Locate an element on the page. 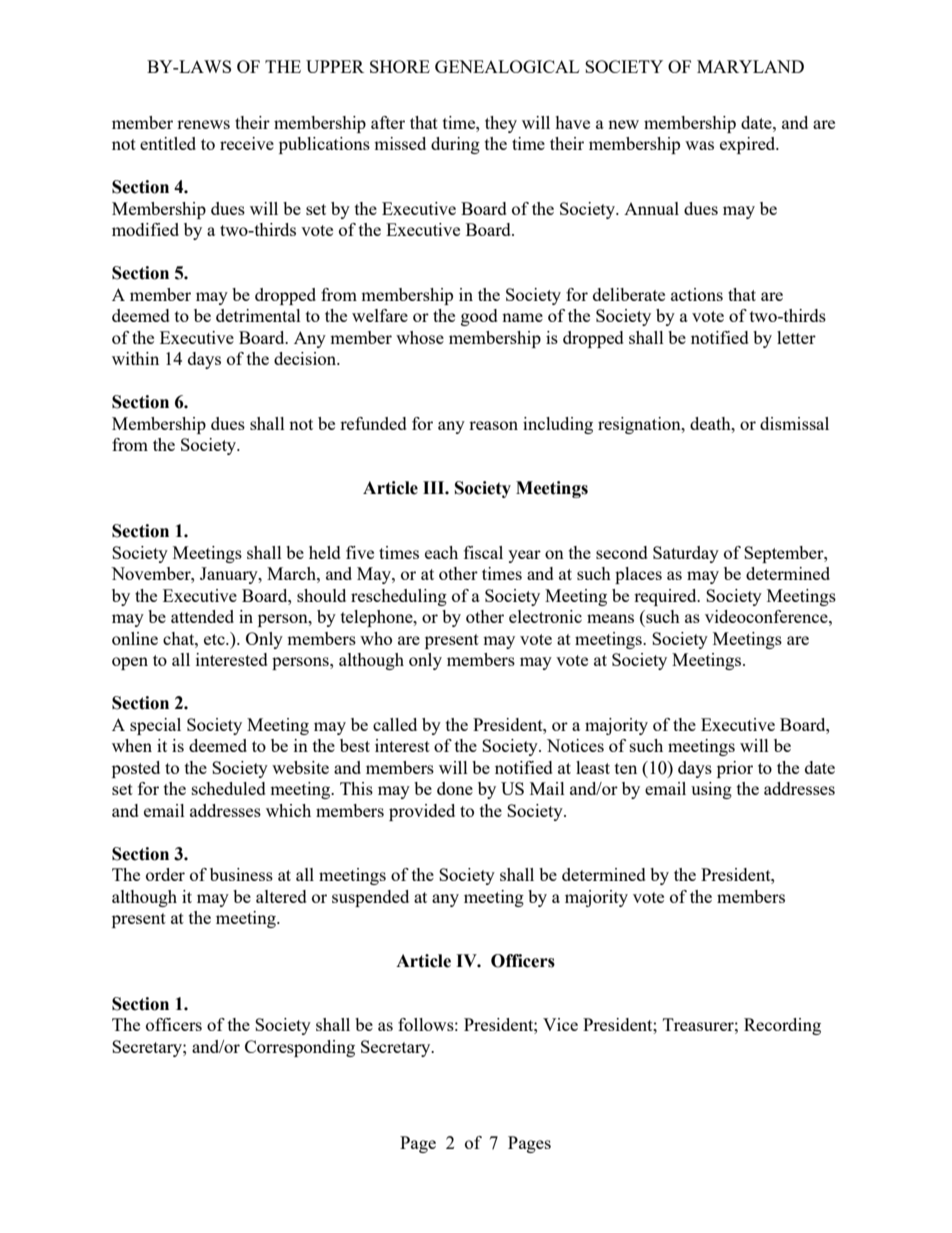 This document has height=1233, width=952. January is located at coordinates (230, 575).
